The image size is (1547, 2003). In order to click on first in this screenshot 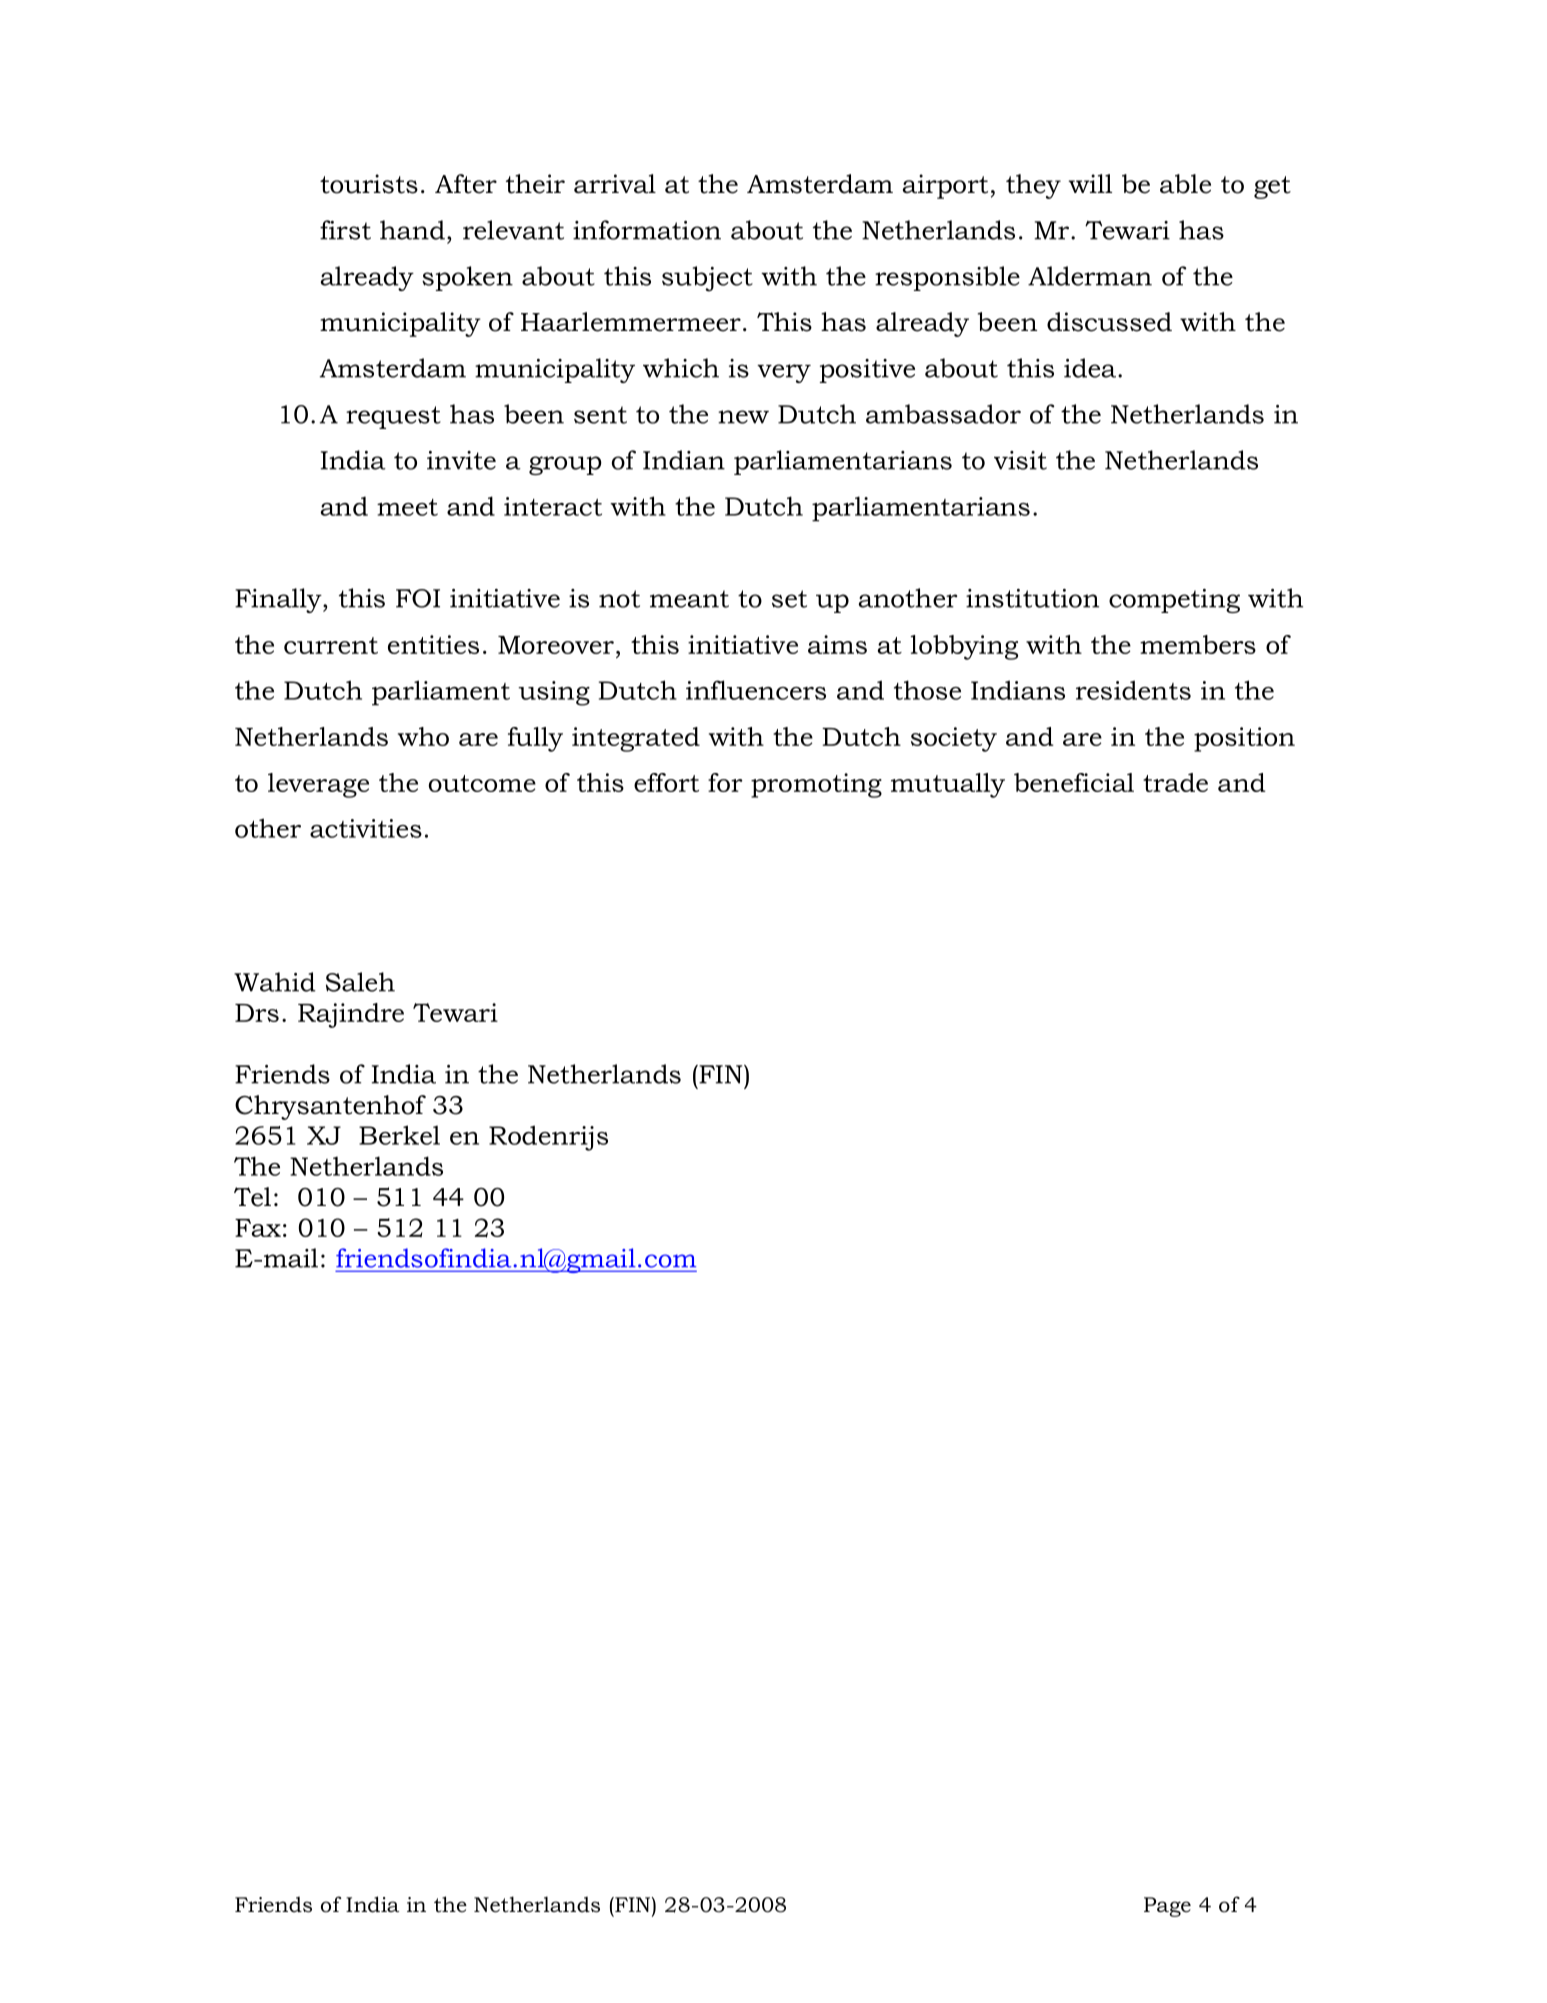, I will do `click(345, 230)`.
